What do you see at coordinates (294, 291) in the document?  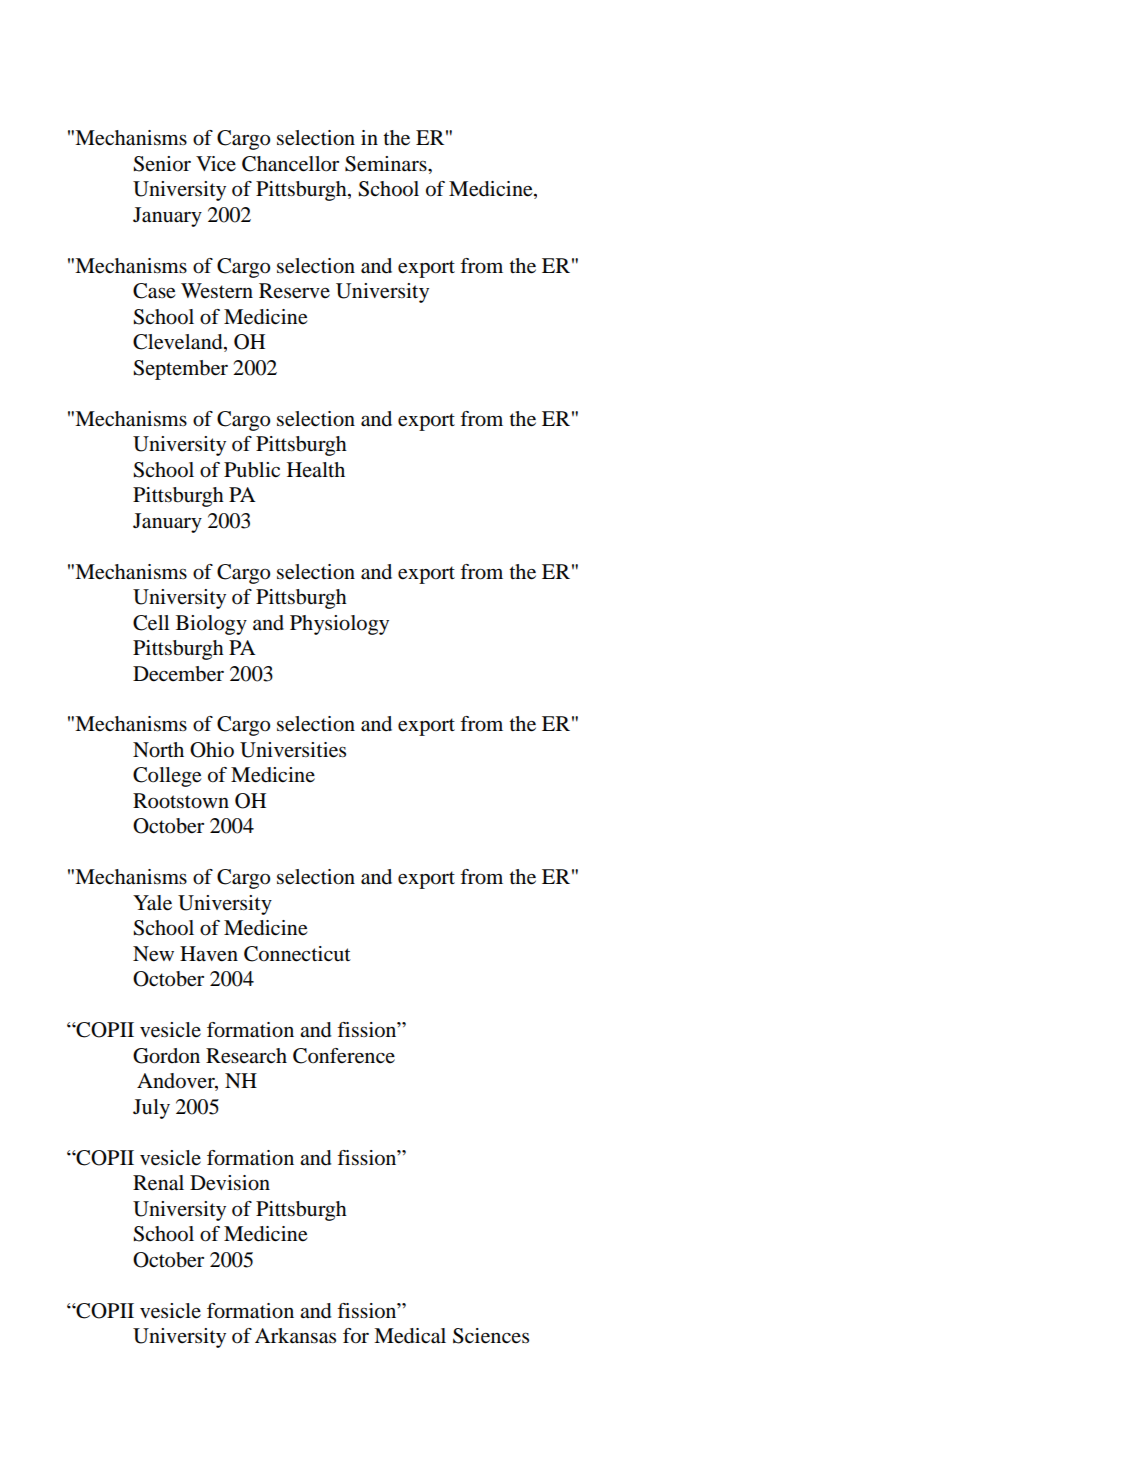 I see `Reserve` at bounding box center [294, 291].
